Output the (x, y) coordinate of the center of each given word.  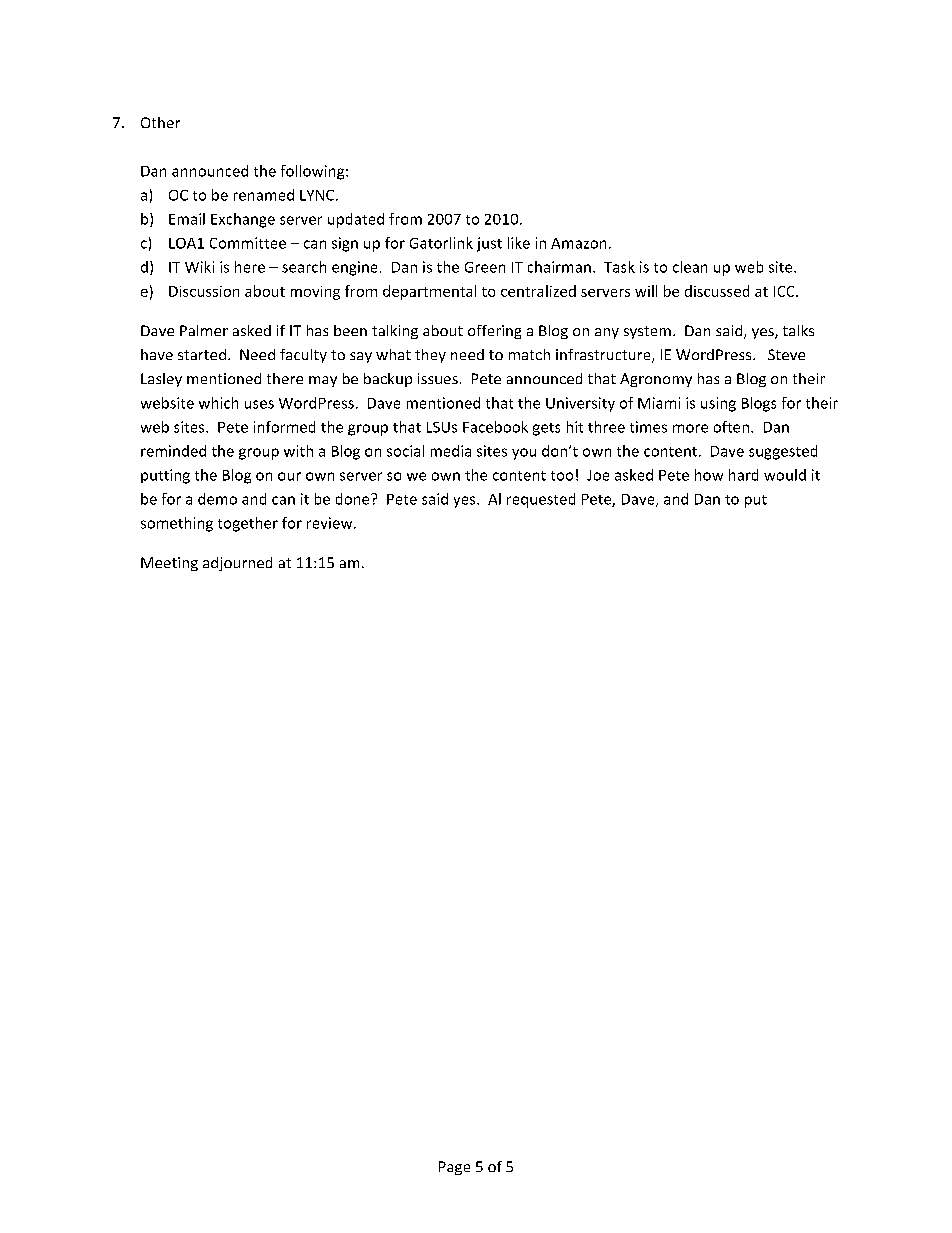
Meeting (169, 564)
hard (743, 475)
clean (690, 267)
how (709, 475)
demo (217, 499)
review (331, 523)
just (489, 244)
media (451, 451)
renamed (264, 195)
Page (454, 1168)
